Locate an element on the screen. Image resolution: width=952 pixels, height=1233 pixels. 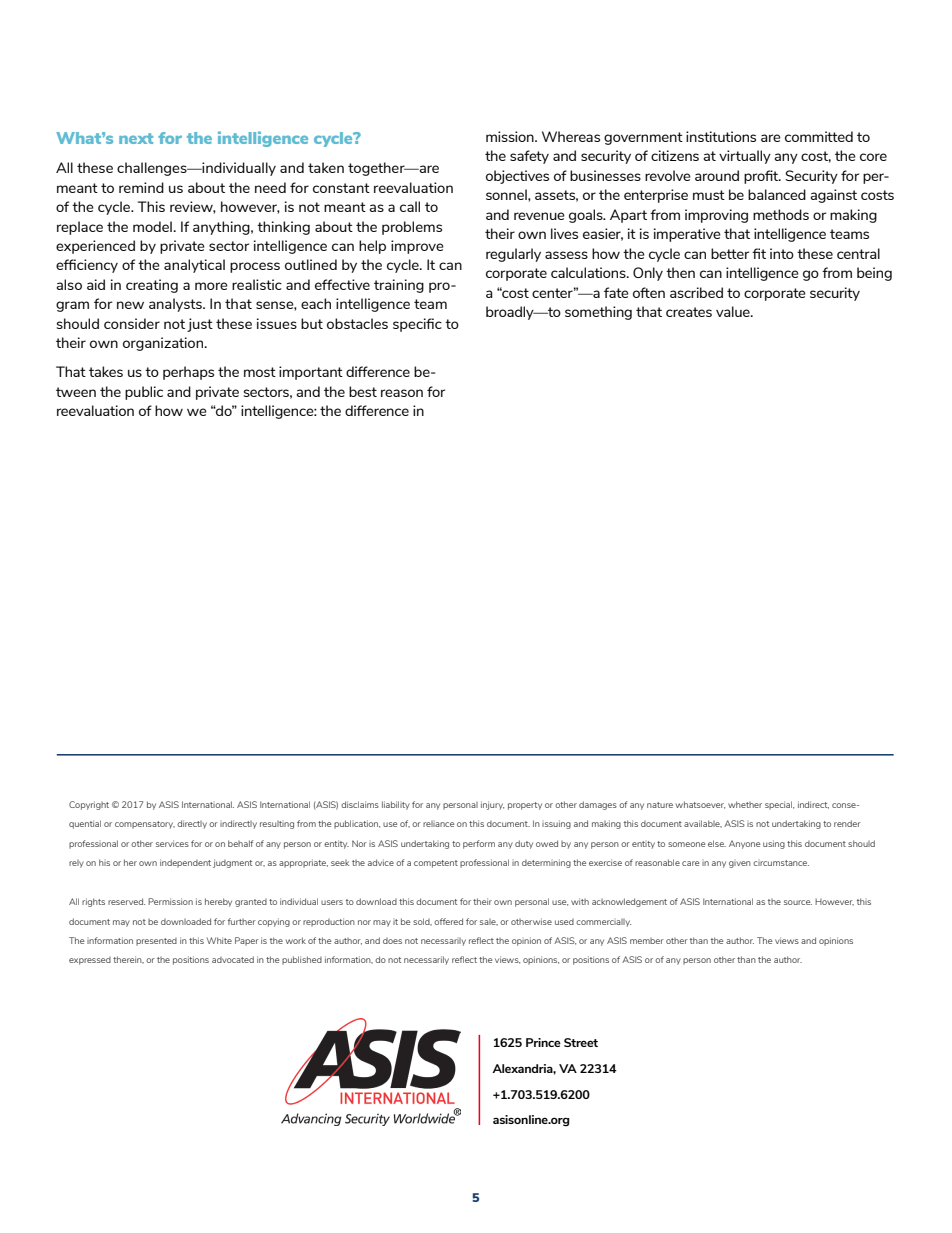
Prince is located at coordinates (543, 1042).
